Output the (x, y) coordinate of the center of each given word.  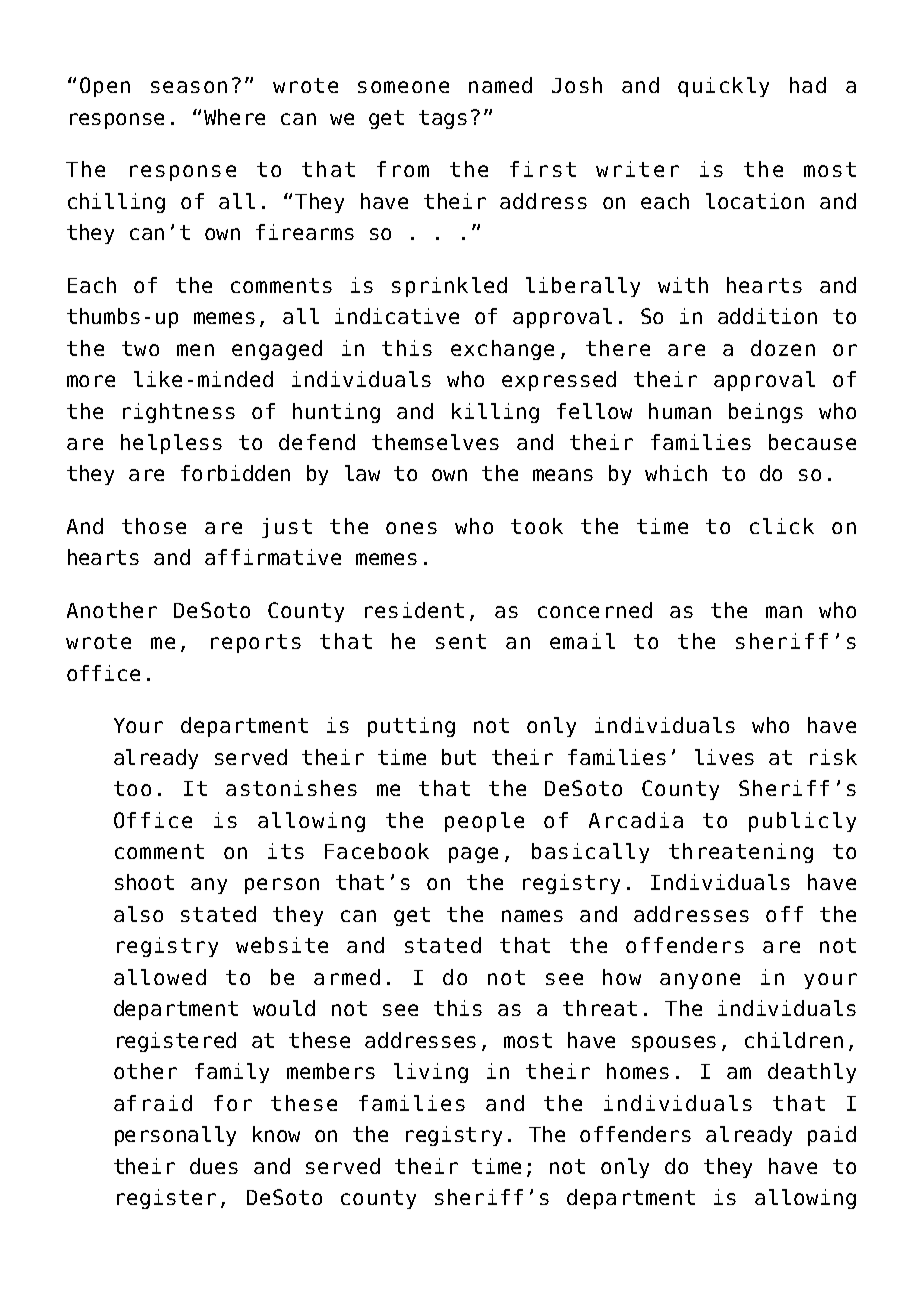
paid (832, 1136)
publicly (802, 822)
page (473, 855)
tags (443, 119)
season (189, 87)
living (431, 1073)
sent (461, 641)
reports (256, 643)
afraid (153, 1103)
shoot (144, 882)
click (782, 526)
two (140, 348)
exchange (502, 350)
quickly (723, 87)
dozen (783, 348)
